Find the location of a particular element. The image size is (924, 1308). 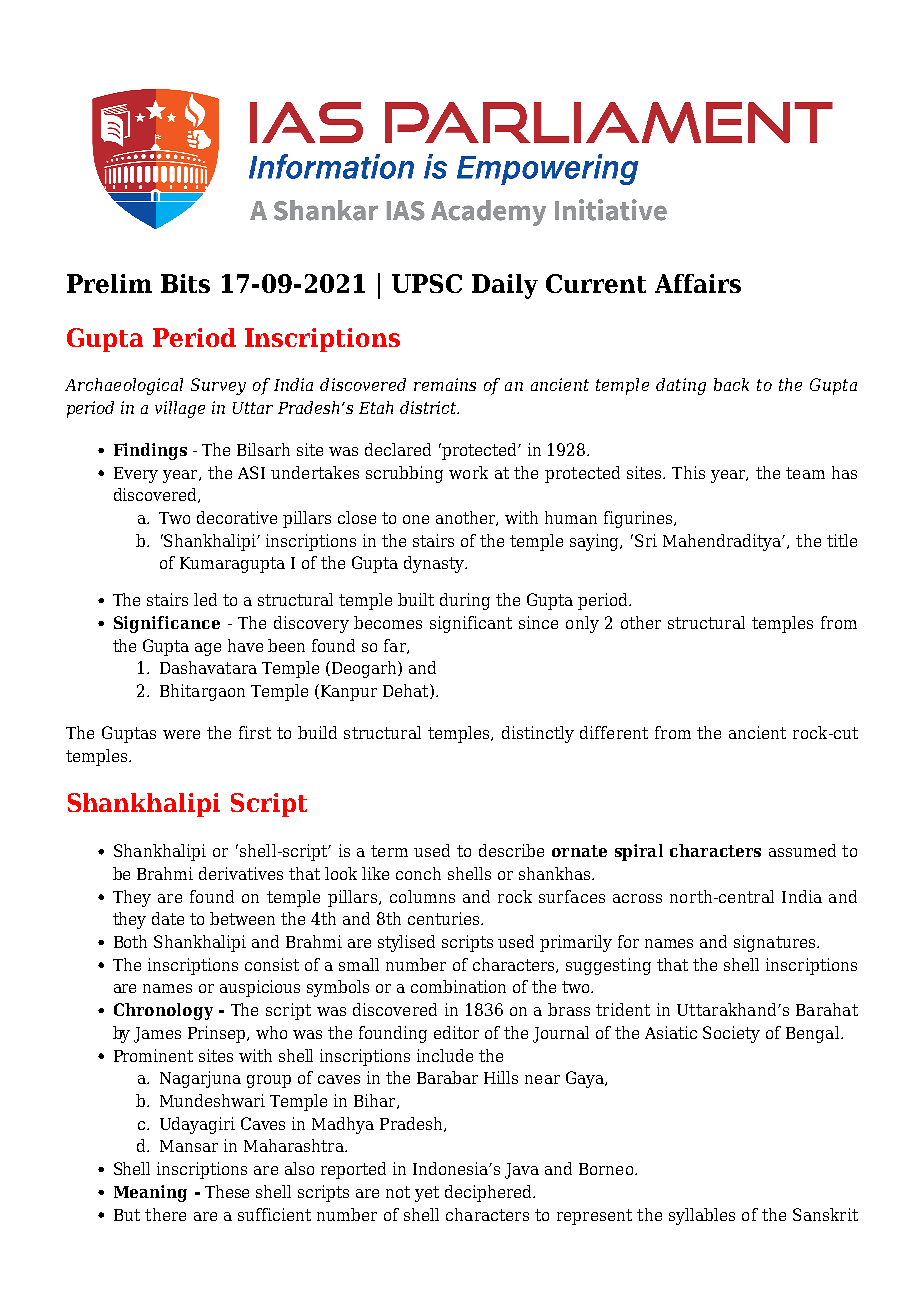

different is located at coordinates (614, 732).
